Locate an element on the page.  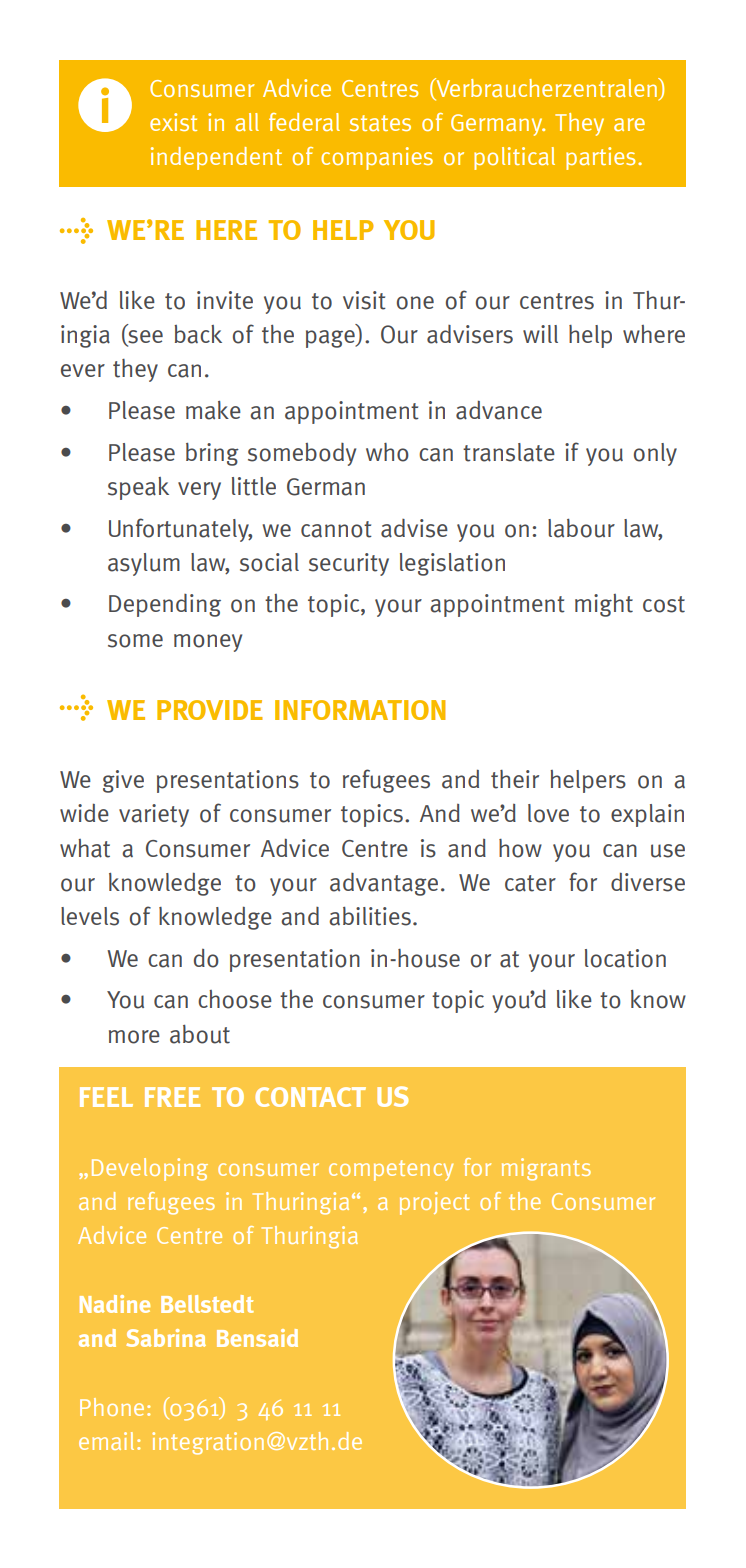
more is located at coordinates (134, 1037).
